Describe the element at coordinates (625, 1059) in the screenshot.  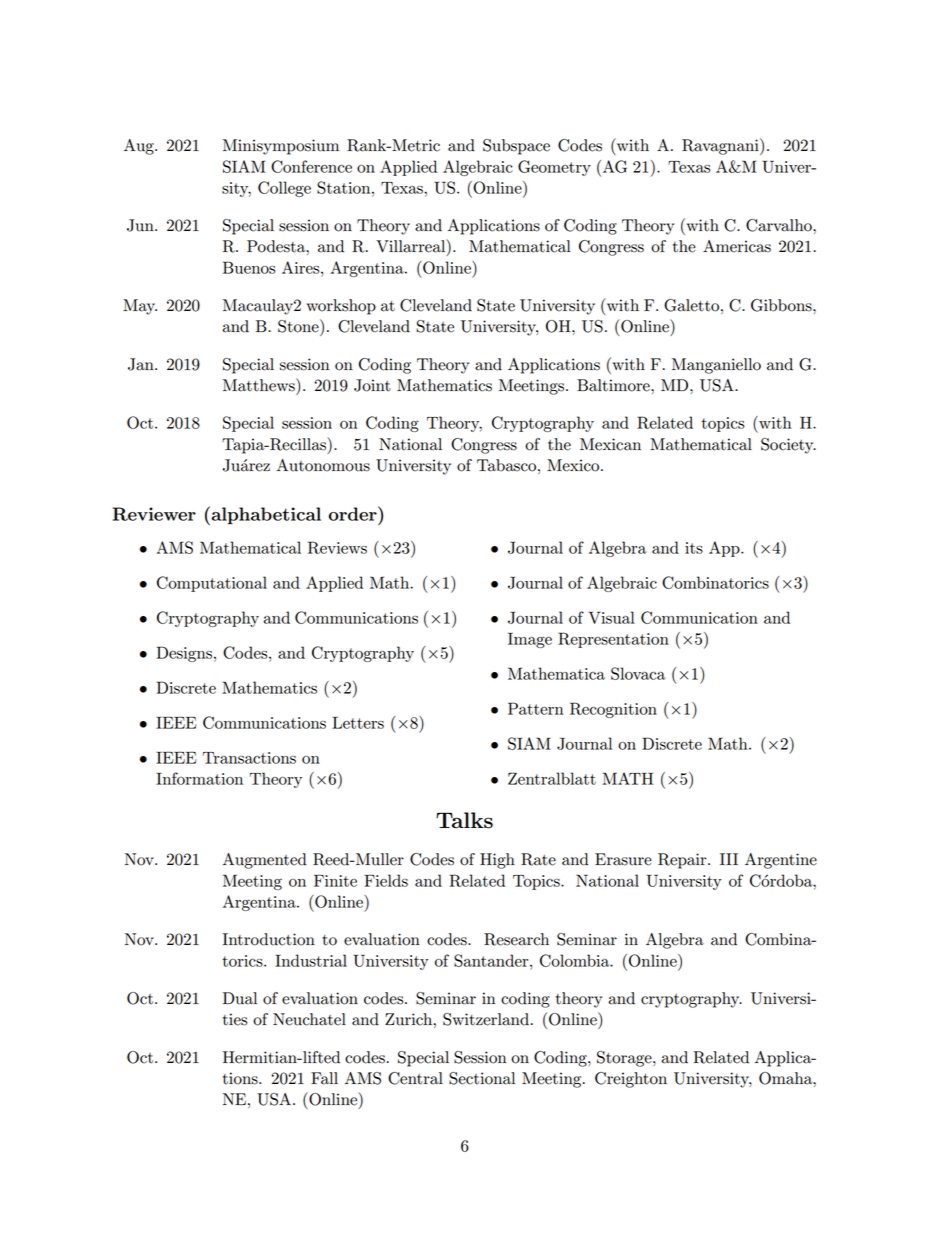
I see `Storage` at that location.
